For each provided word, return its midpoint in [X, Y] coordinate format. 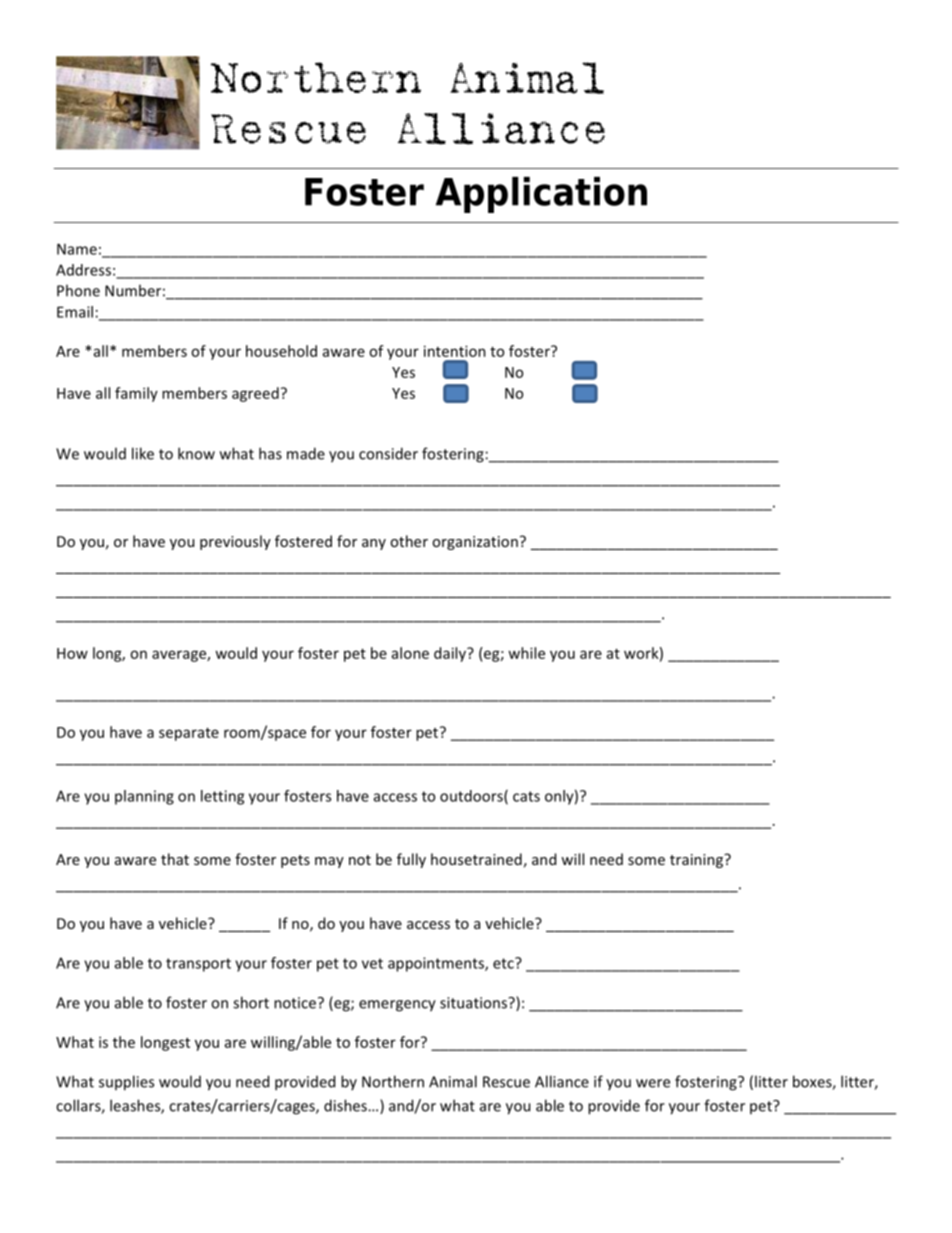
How [72, 653]
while [526, 653]
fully [411, 860]
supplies [126, 1083]
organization [475, 543]
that [175, 859]
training [697, 861]
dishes [346, 1105]
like [143, 453]
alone [410, 653]
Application [541, 195]
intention [455, 351]
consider [388, 453]
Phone [78, 290]
